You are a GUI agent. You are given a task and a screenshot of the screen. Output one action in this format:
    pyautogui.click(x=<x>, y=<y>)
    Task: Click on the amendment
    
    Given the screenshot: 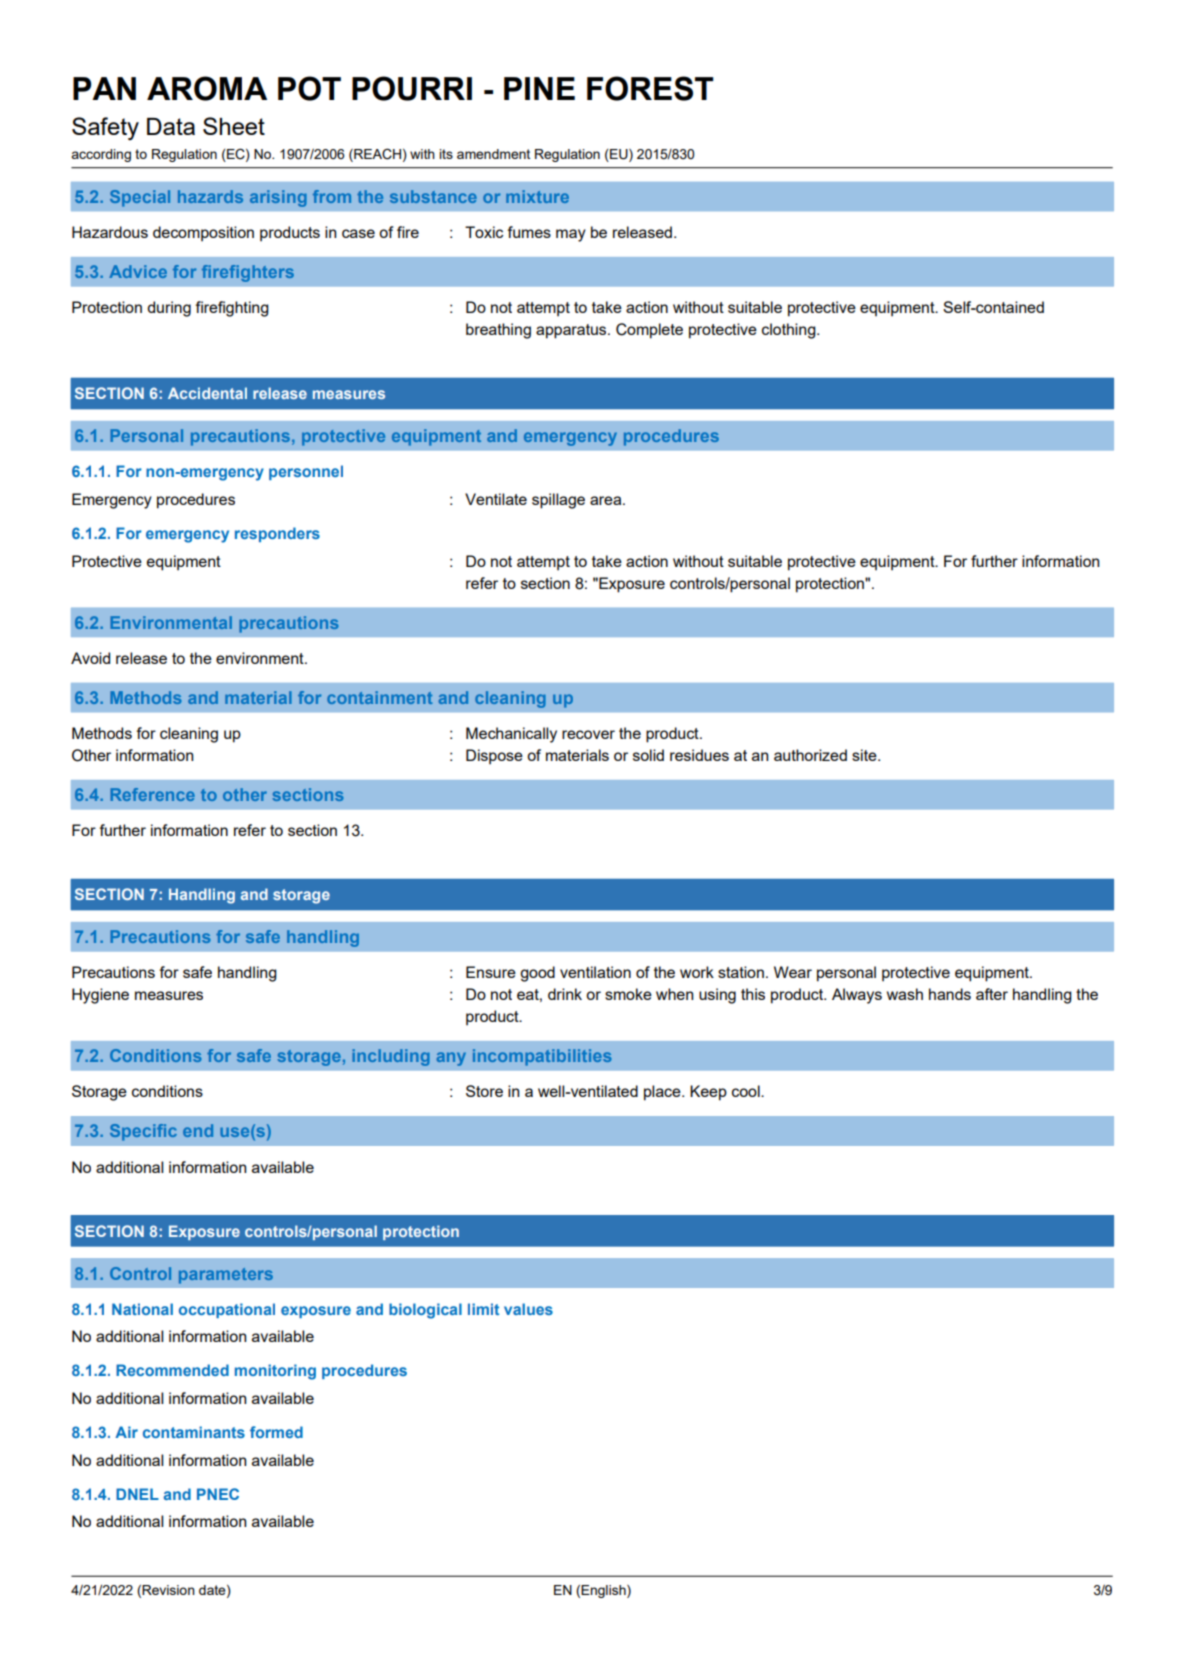 What is the action you would take?
    pyautogui.click(x=493, y=154)
